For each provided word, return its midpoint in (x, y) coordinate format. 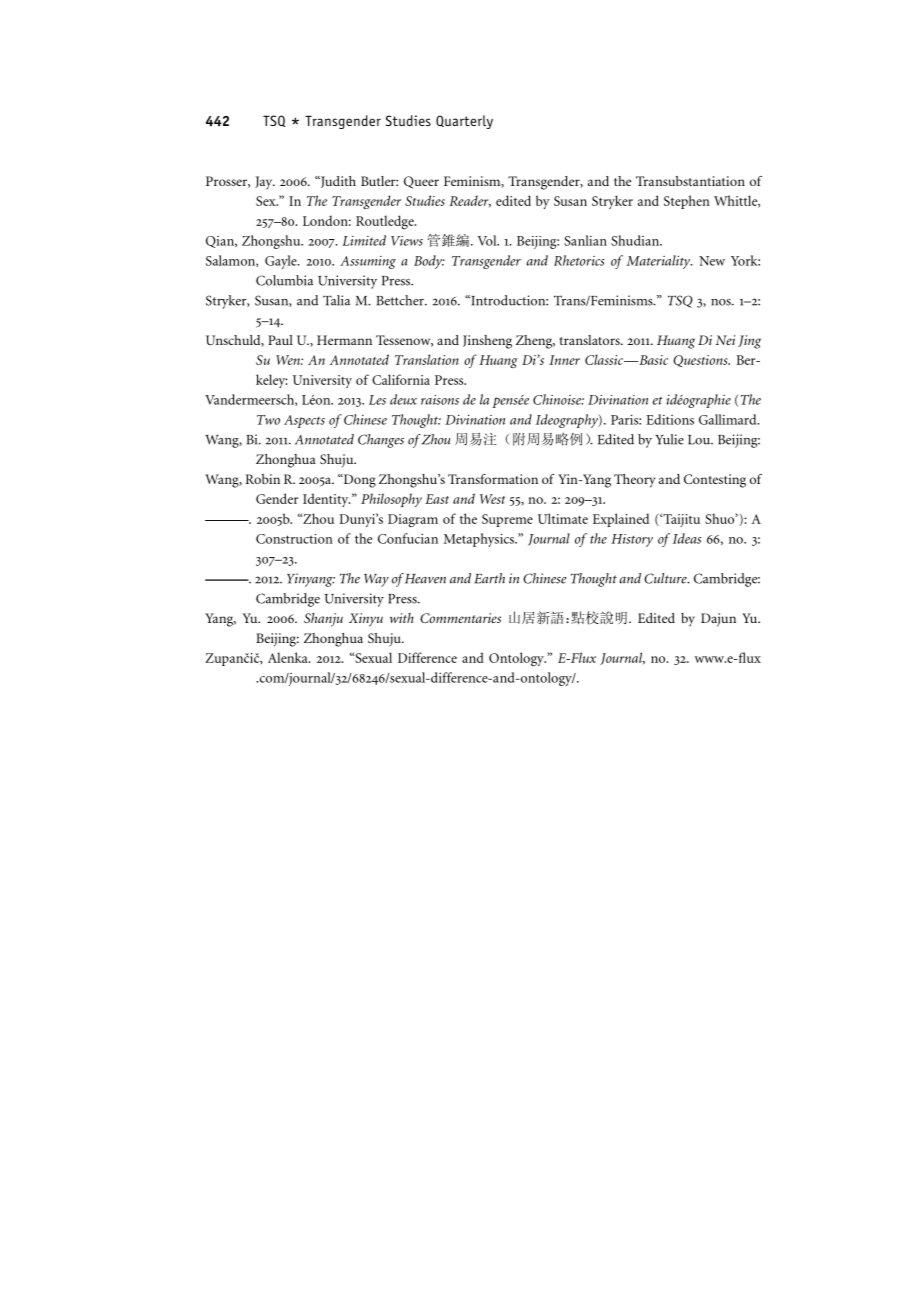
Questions (701, 361)
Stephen (687, 202)
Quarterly (464, 122)
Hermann (344, 340)
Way (376, 580)
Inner (564, 360)
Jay (265, 183)
